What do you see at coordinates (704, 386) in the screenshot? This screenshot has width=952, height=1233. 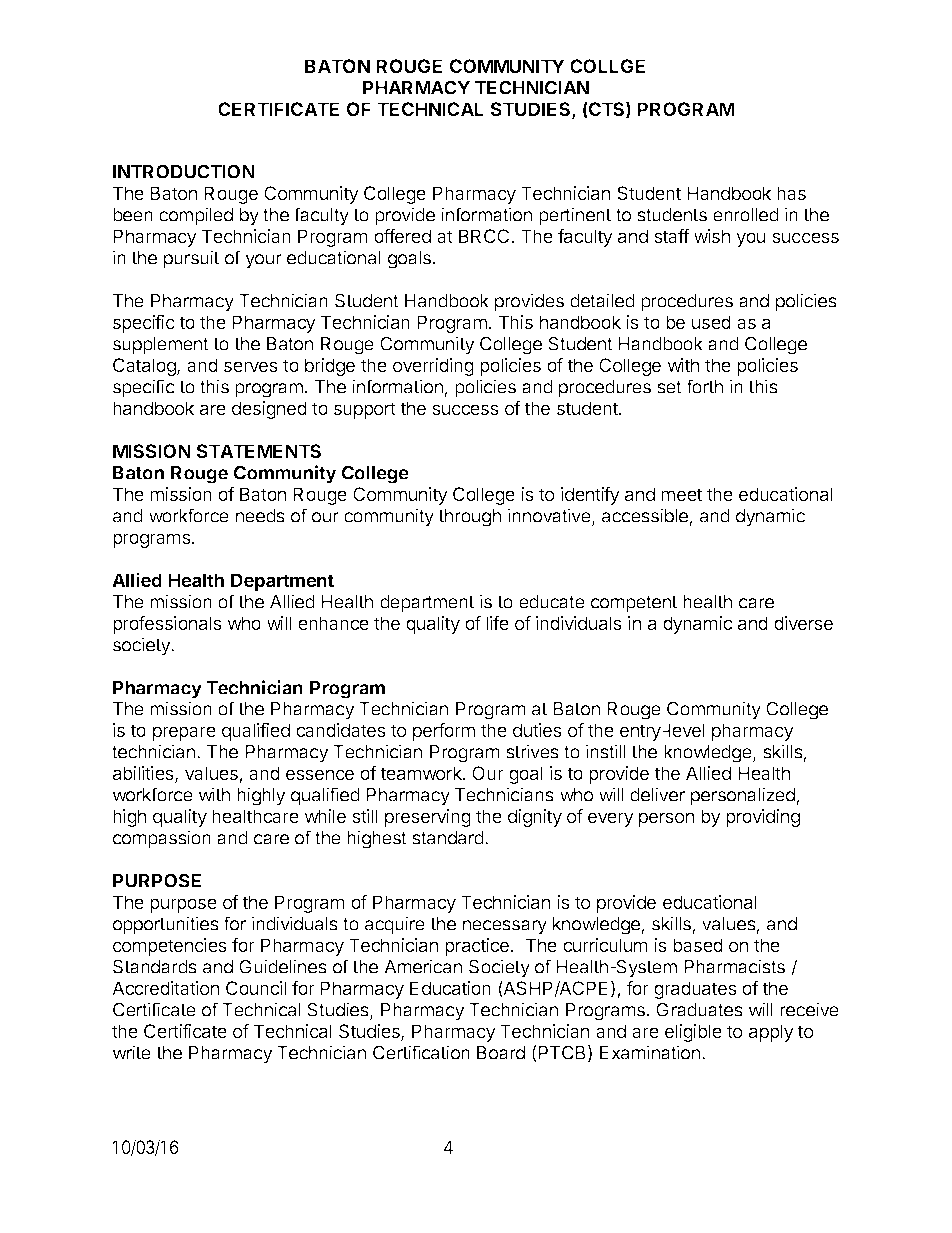 I see `forth` at bounding box center [704, 386].
